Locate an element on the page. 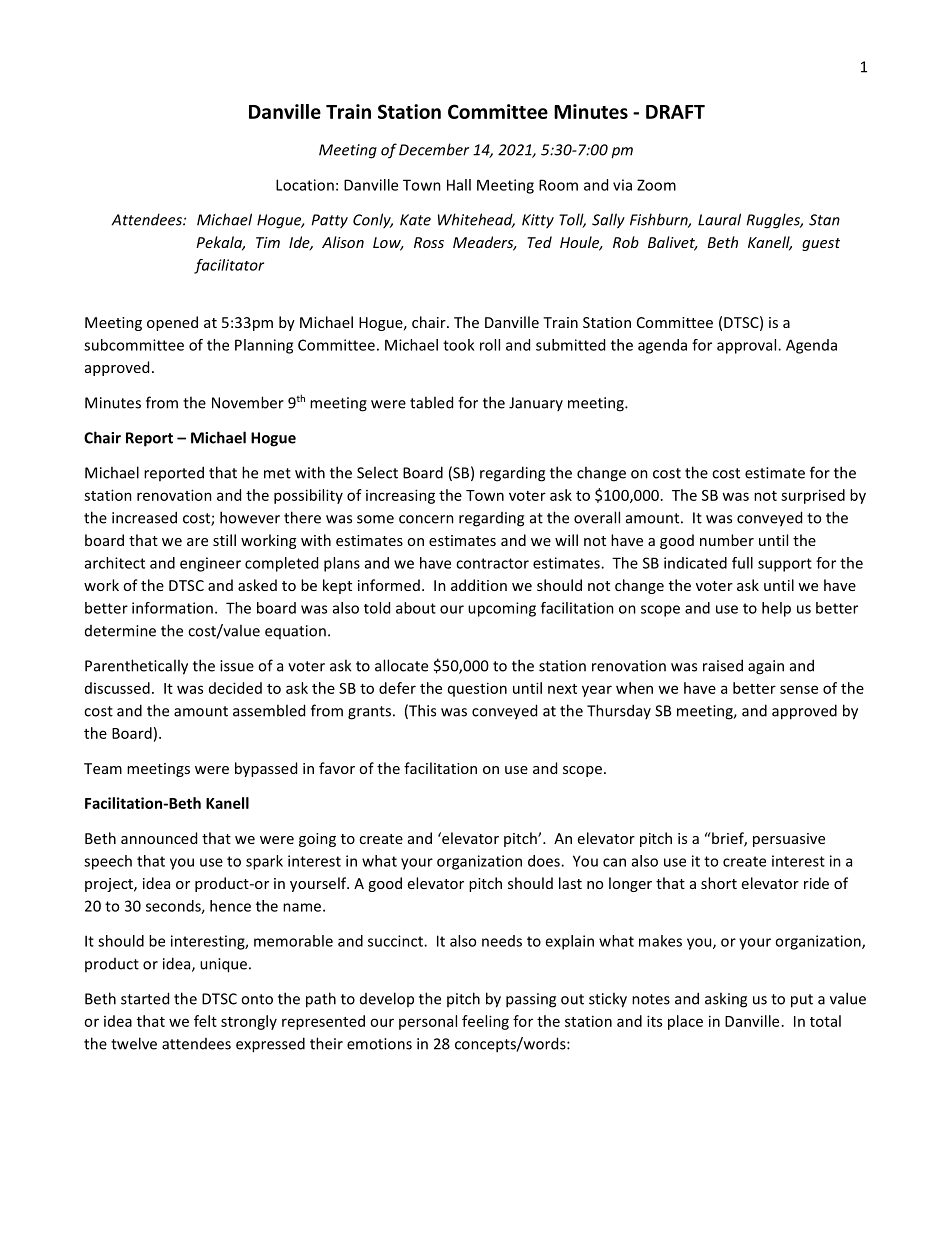 The width and height of the document is (952, 1233). addition is located at coordinates (479, 585).
